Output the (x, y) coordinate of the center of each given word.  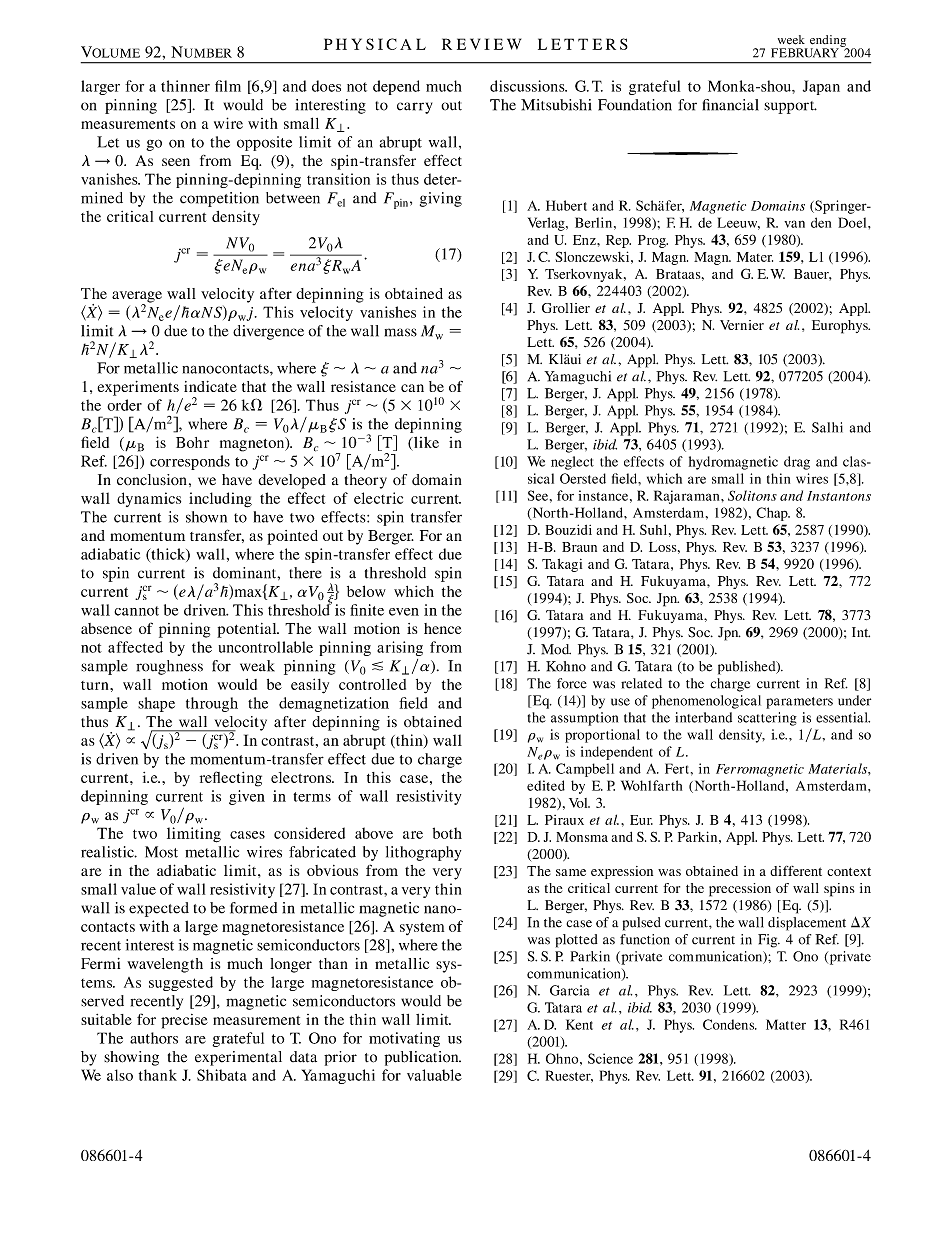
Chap (773, 514)
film (228, 86)
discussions (528, 86)
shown (206, 517)
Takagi (562, 565)
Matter (786, 1024)
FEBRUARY (805, 53)
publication (422, 1058)
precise (184, 1021)
